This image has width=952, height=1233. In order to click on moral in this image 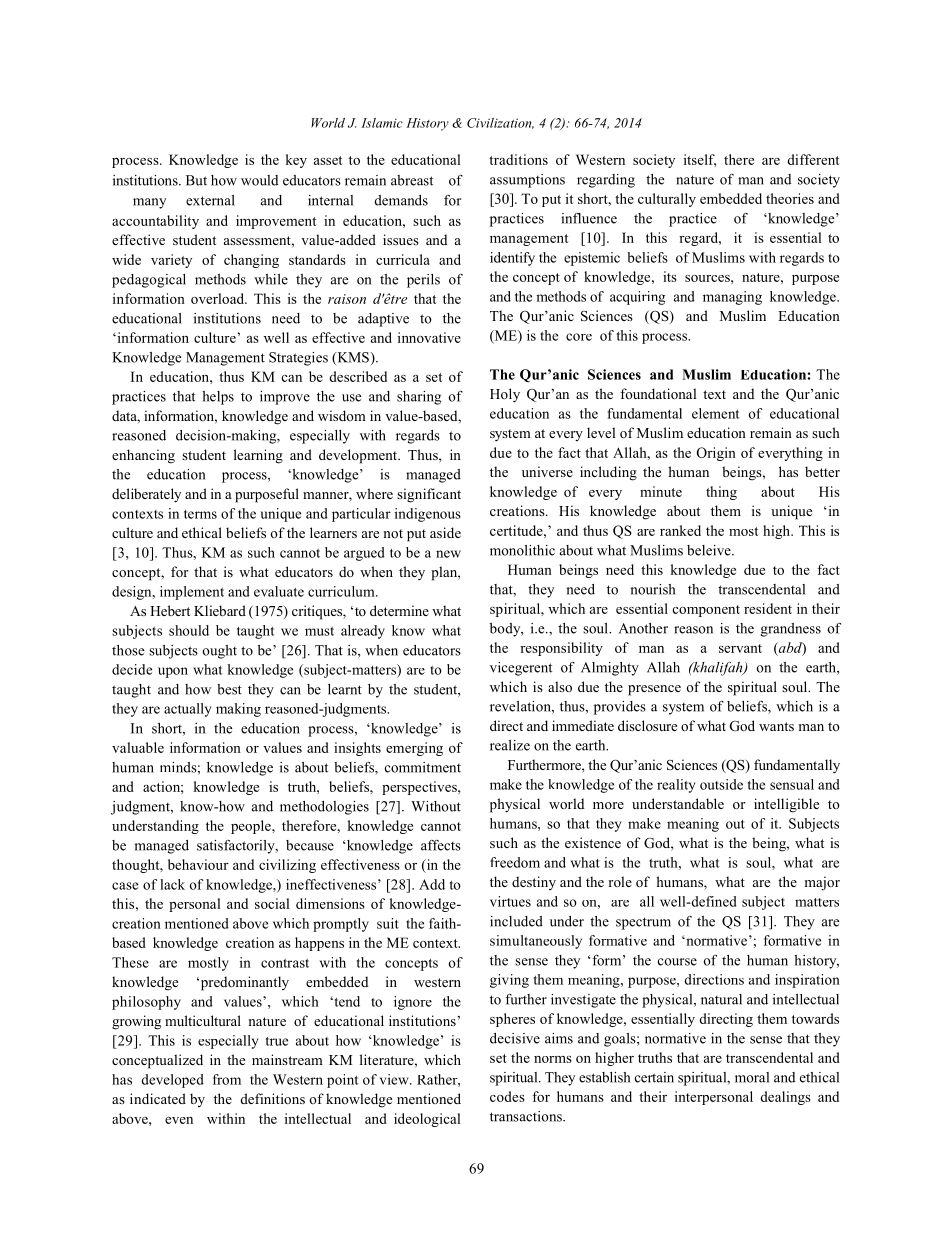, I will do `click(752, 1077)`.
